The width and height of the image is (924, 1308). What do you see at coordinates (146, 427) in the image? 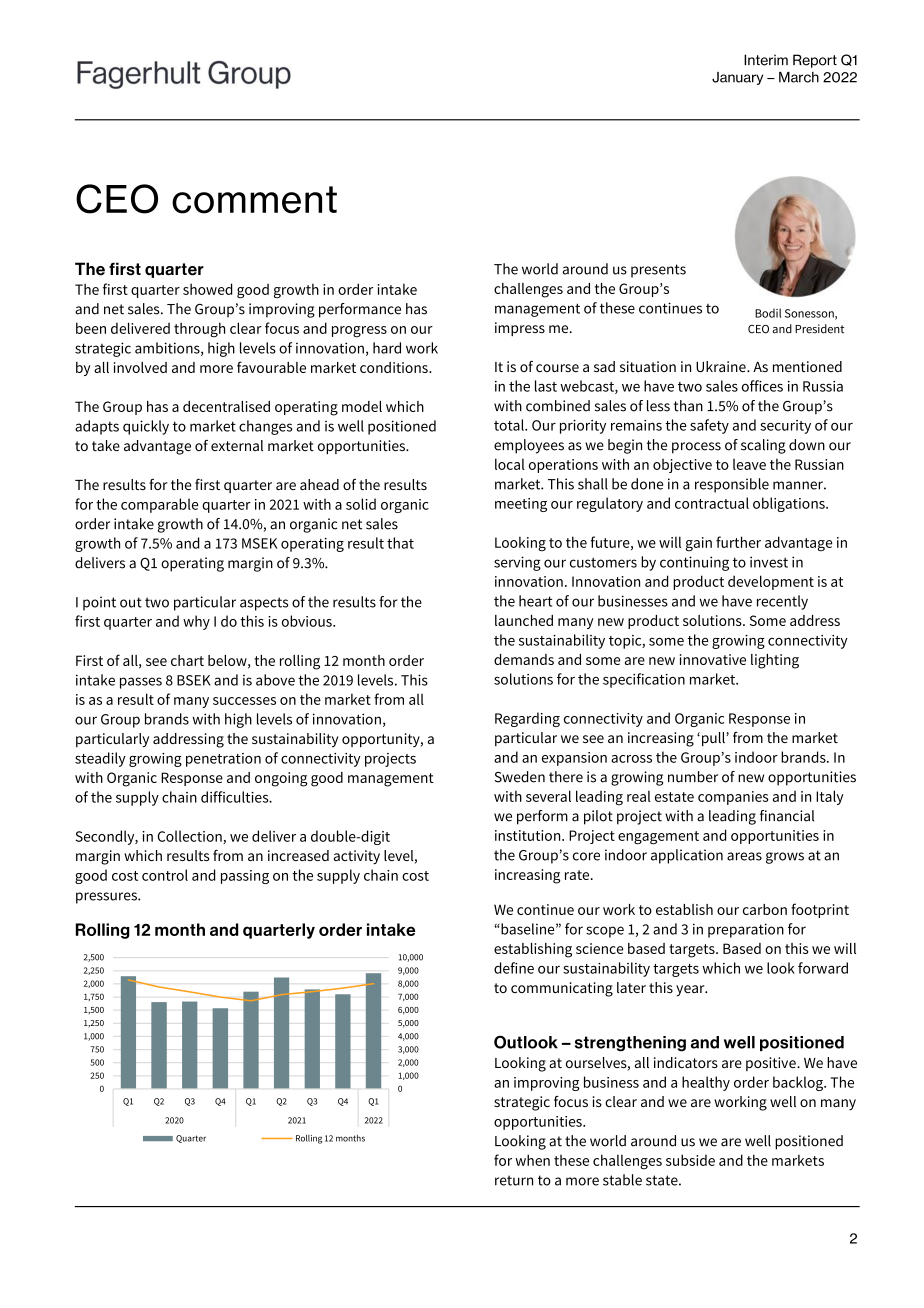
I see `quickly` at bounding box center [146, 427].
